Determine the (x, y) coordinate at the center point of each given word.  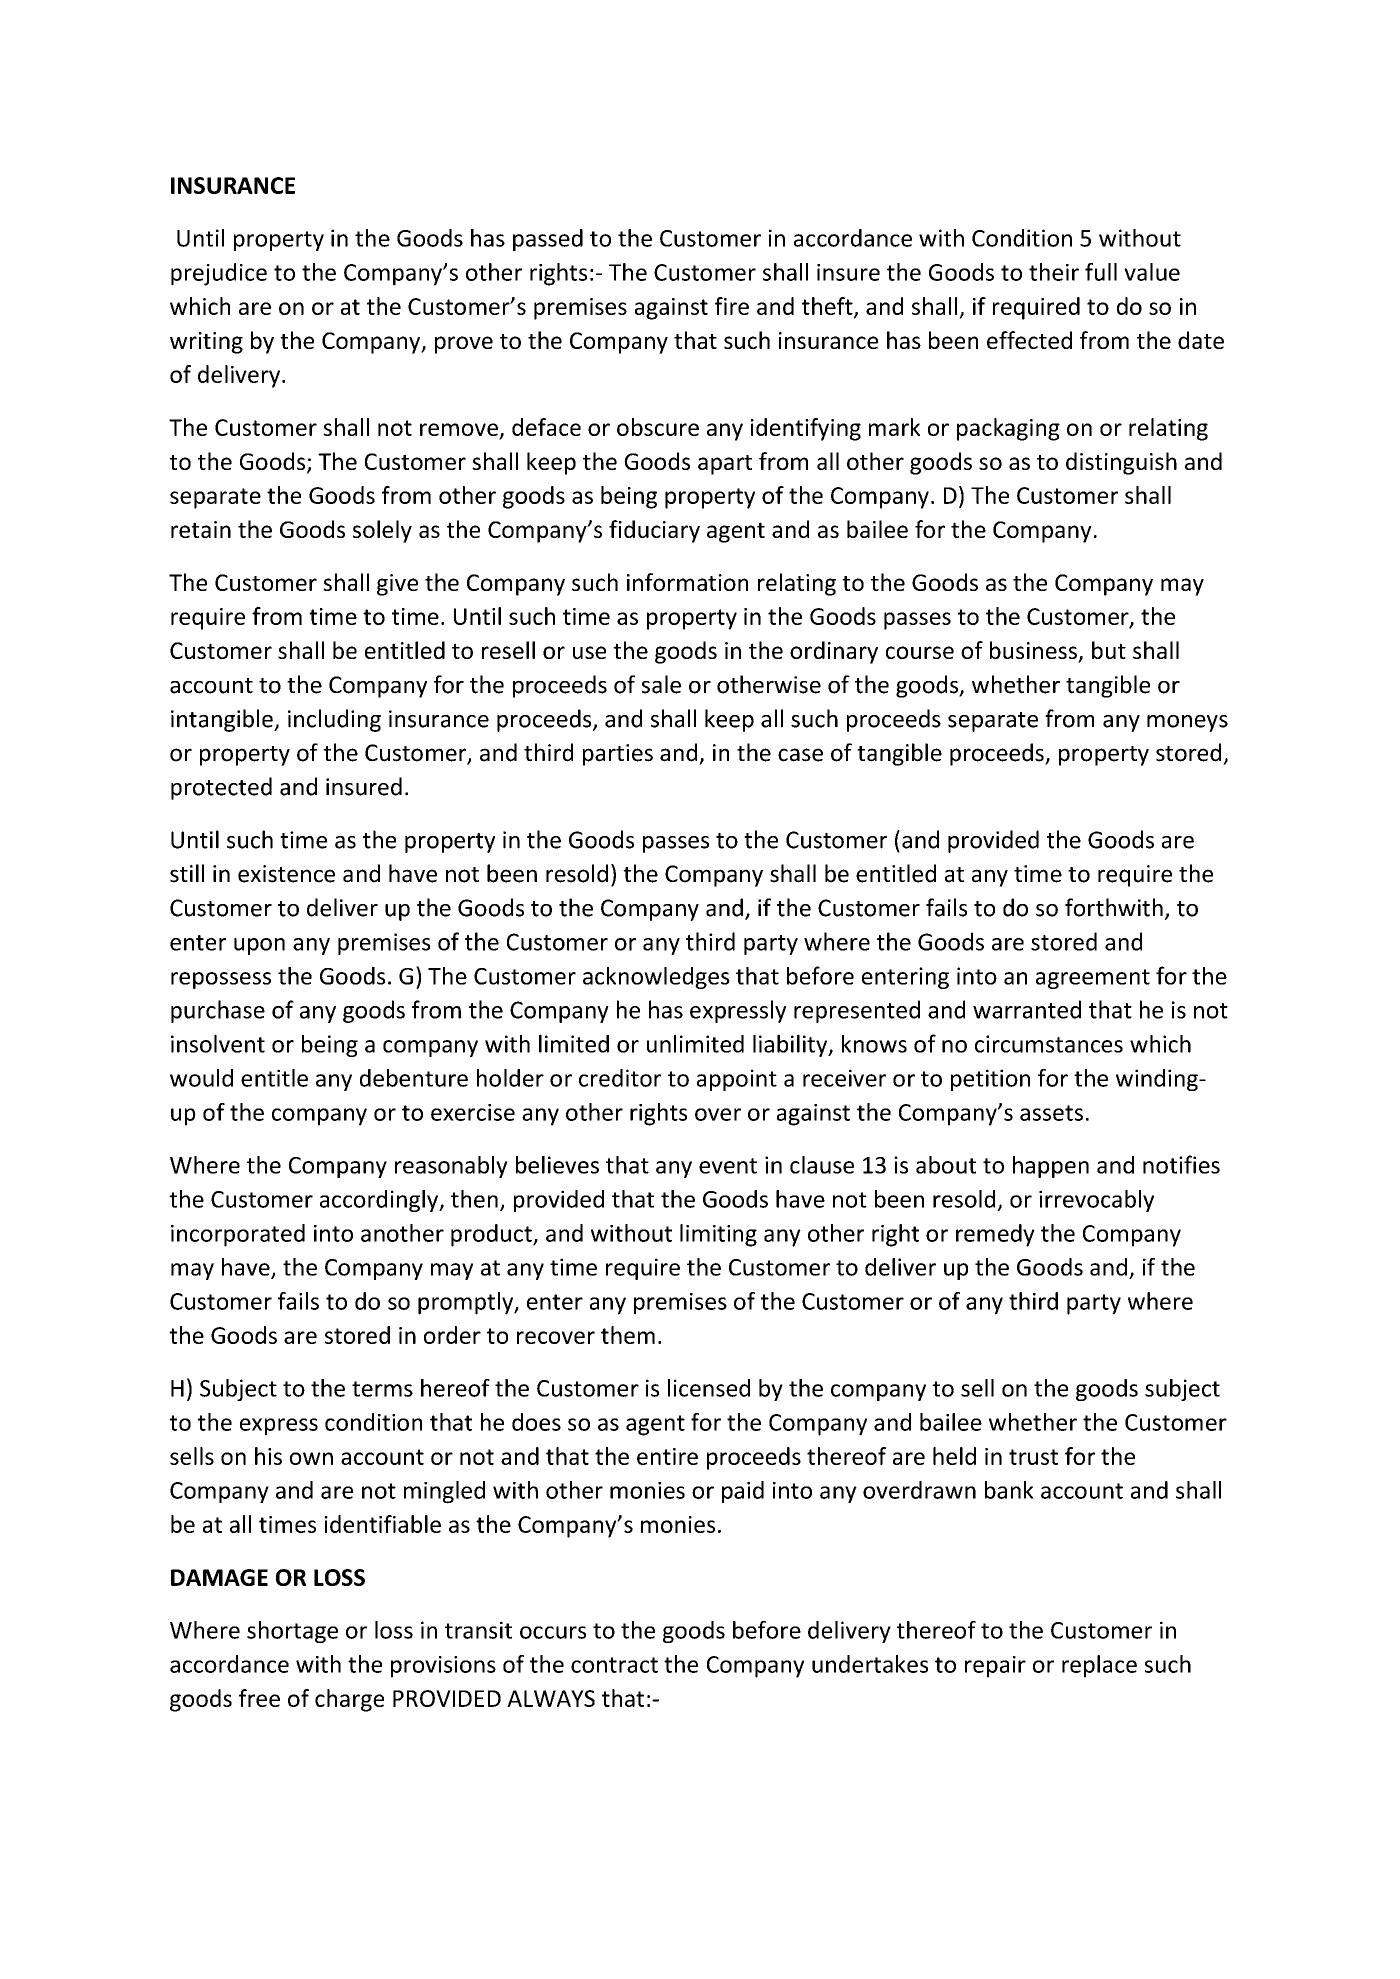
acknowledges (656, 978)
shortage (292, 1632)
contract (614, 1665)
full (1101, 272)
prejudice (219, 274)
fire (732, 306)
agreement (1093, 979)
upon (259, 946)
